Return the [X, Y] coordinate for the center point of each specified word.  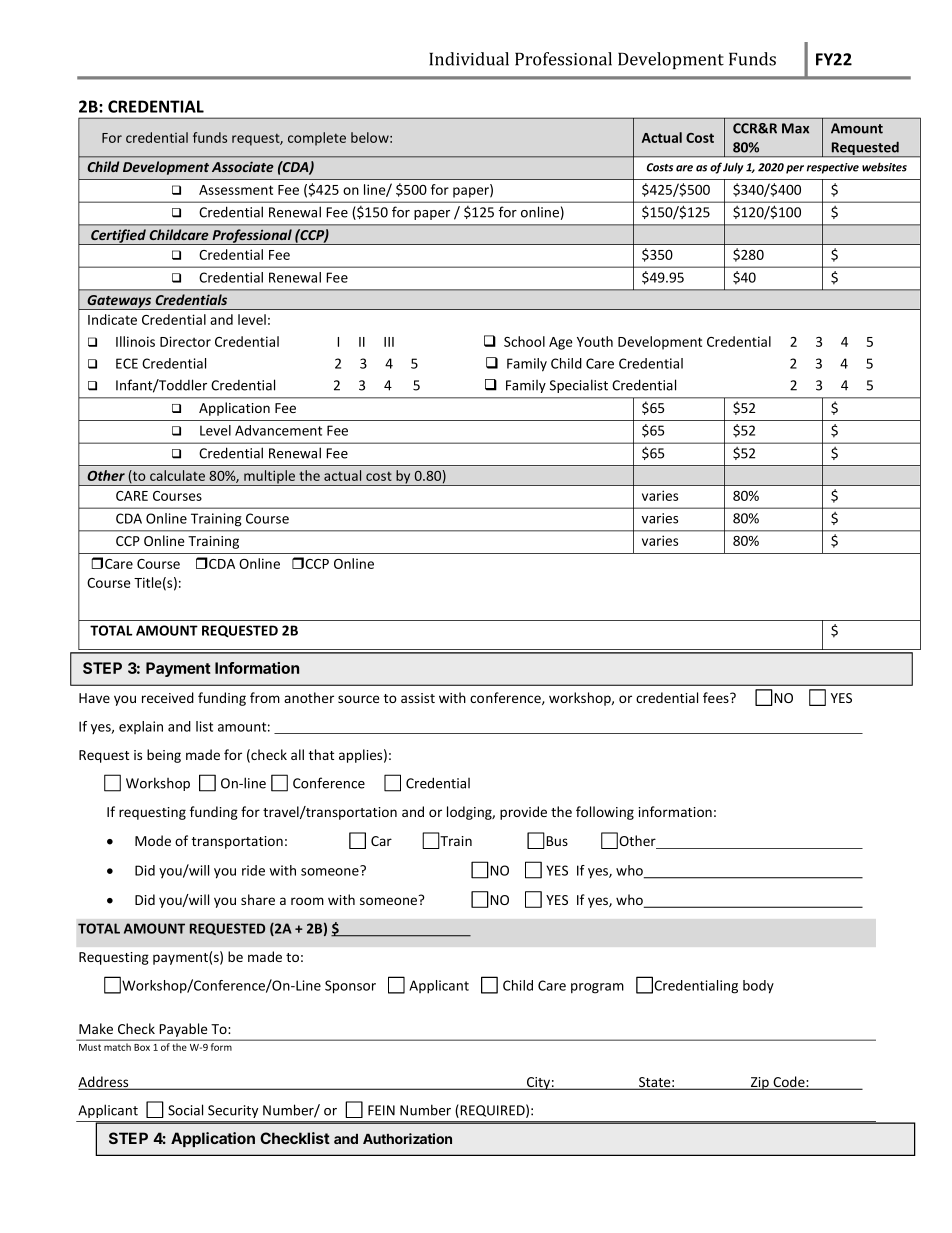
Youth [595, 341]
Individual [469, 59]
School [524, 341]
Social [185, 1110]
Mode [153, 840]
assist [418, 698]
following [605, 813]
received [168, 697]
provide [523, 813]
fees [717, 697]
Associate [243, 166]
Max [795, 128]
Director [185, 341]
